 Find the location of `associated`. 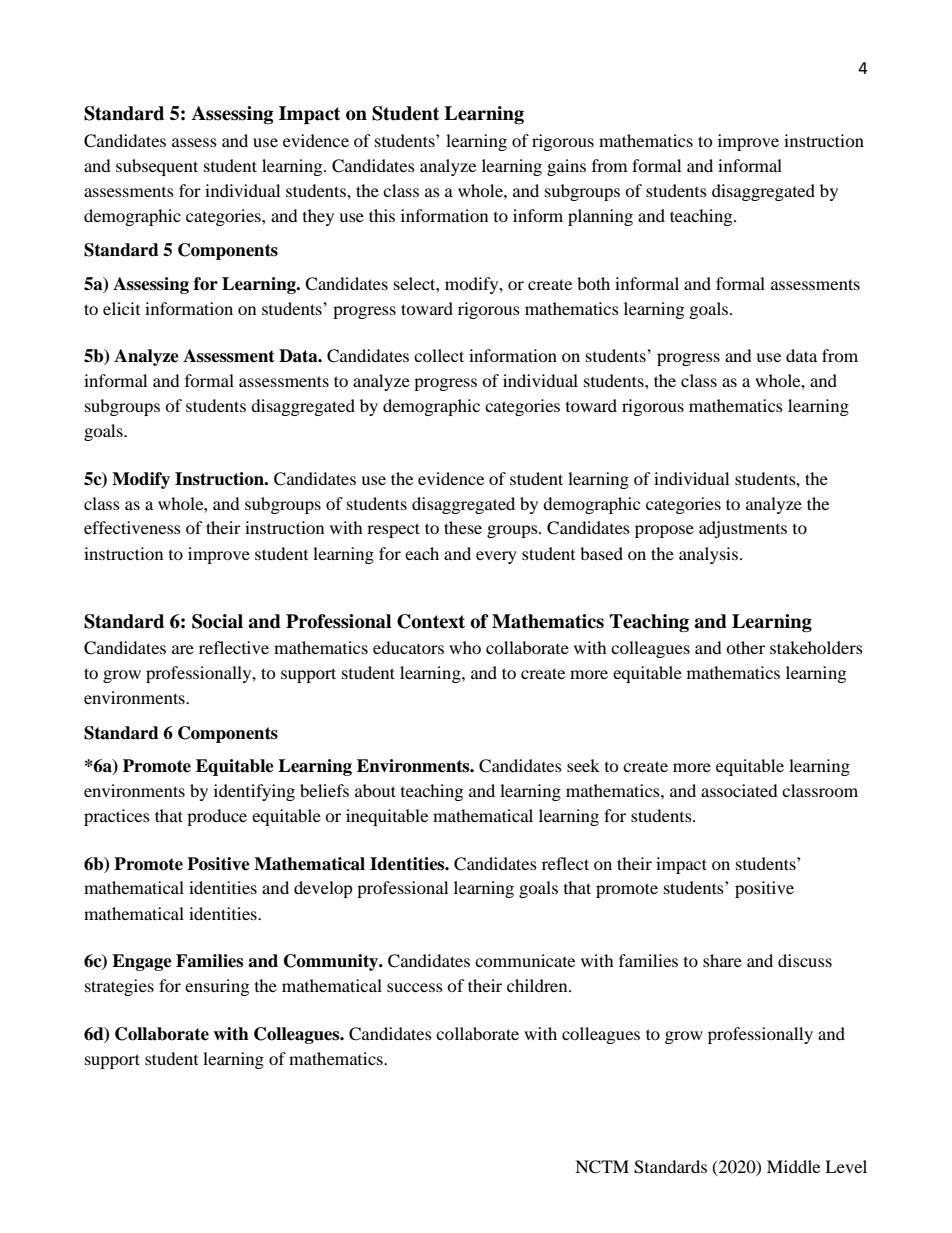

associated is located at coordinates (739, 790).
